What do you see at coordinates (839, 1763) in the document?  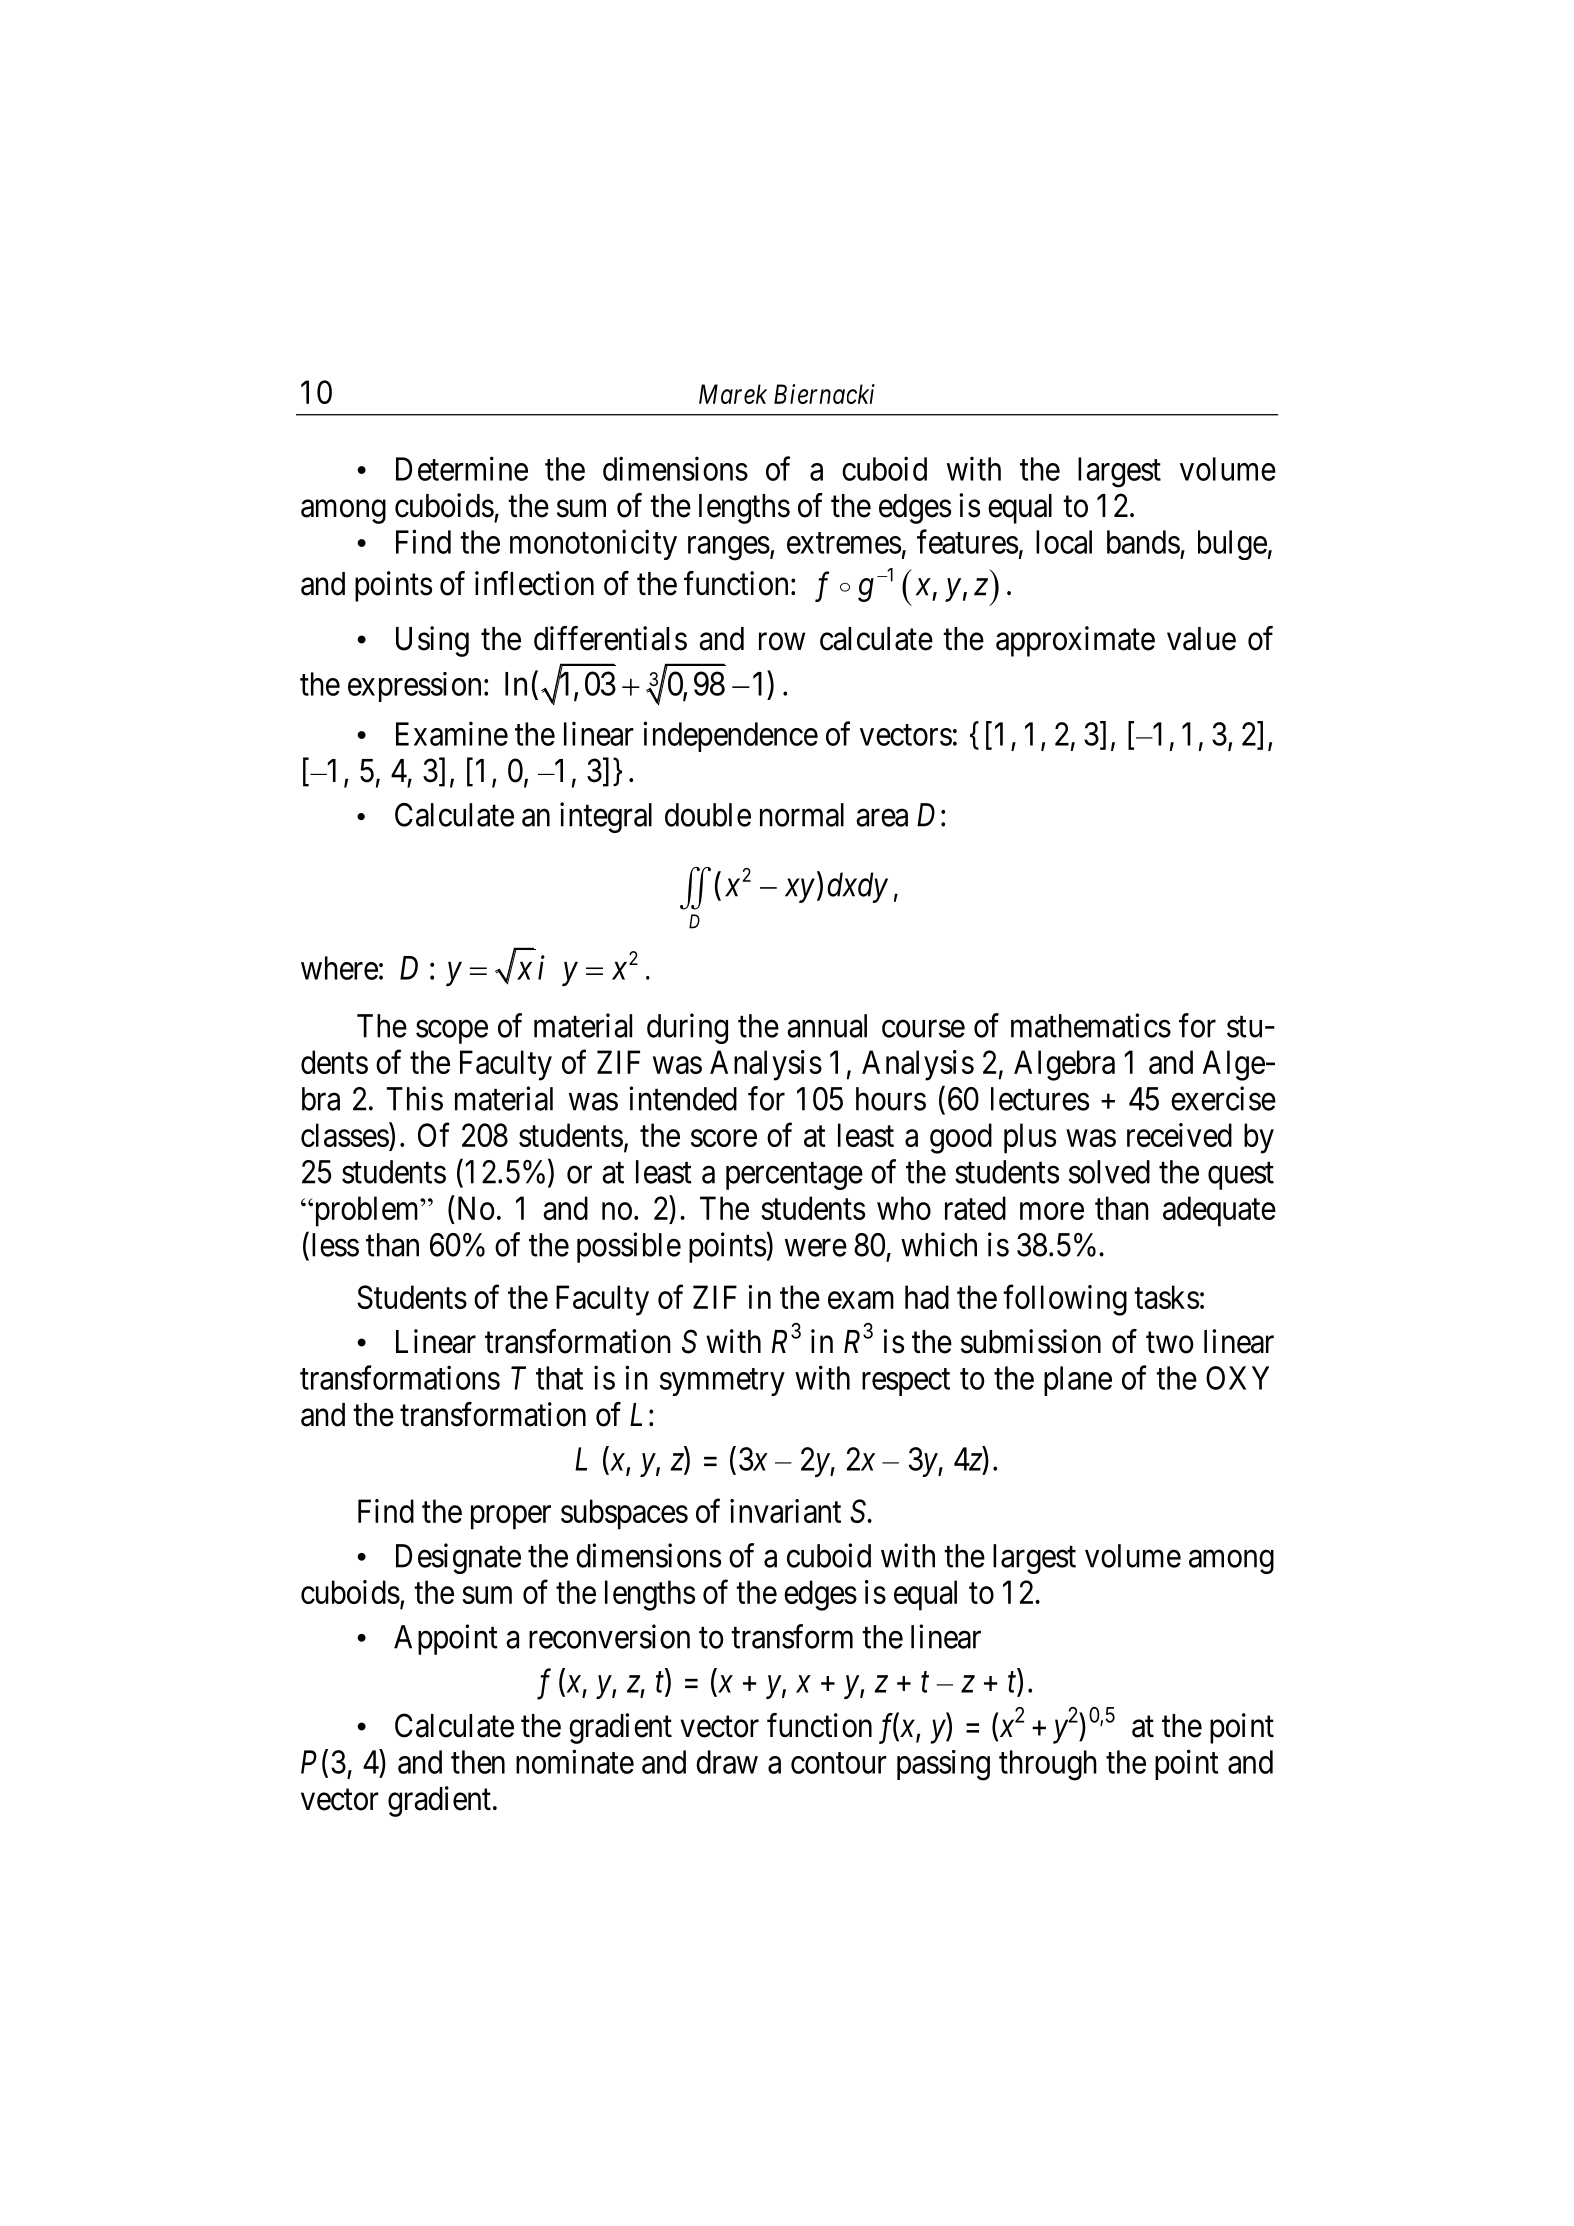 I see `contour` at bounding box center [839, 1763].
